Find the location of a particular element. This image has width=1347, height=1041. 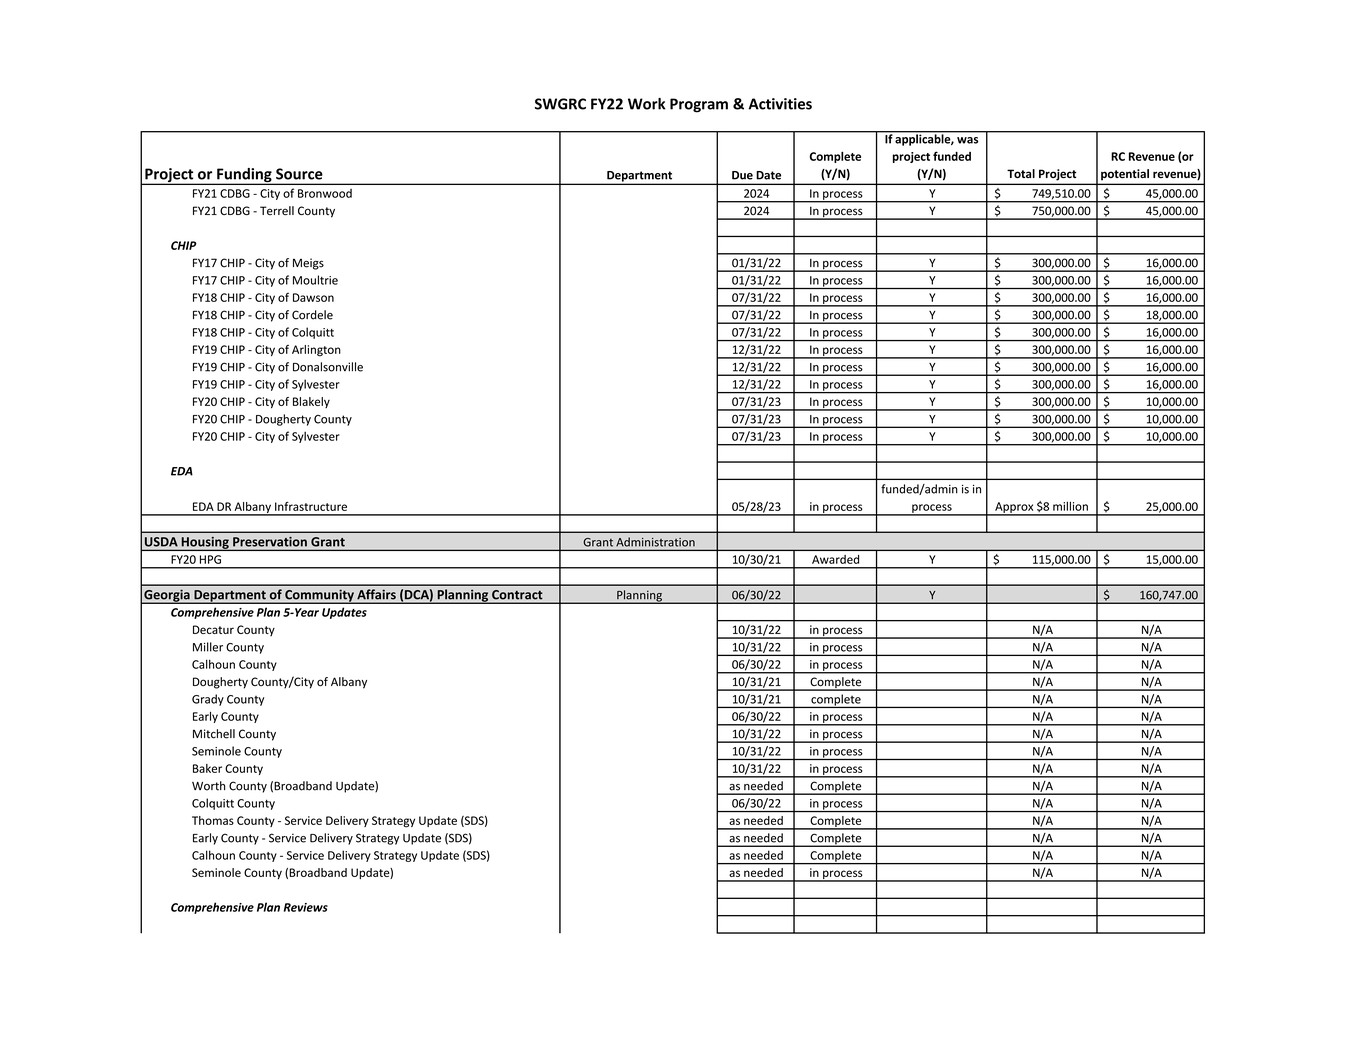

Work is located at coordinates (647, 104).
